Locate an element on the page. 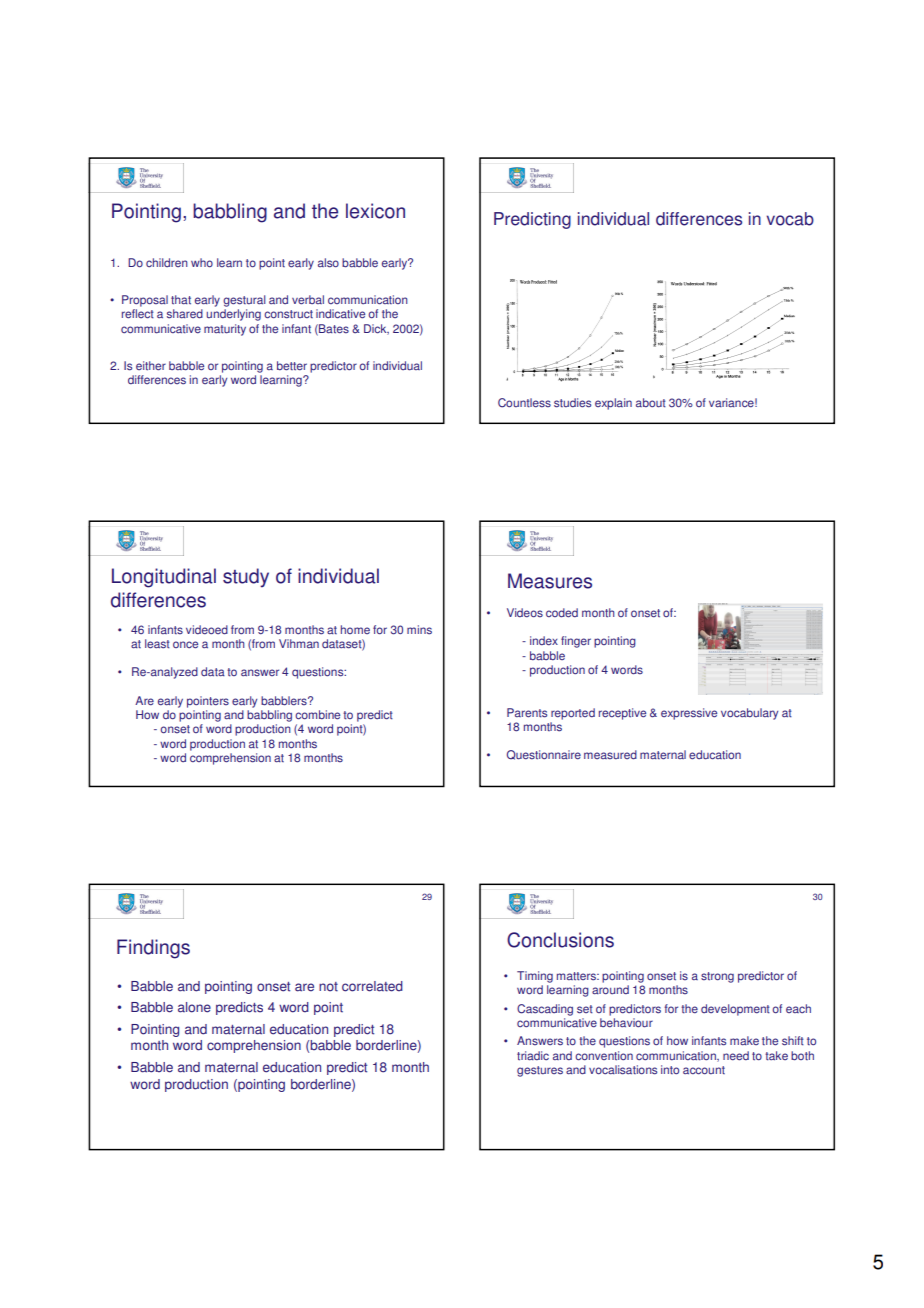  mins is located at coordinates (419, 630).
